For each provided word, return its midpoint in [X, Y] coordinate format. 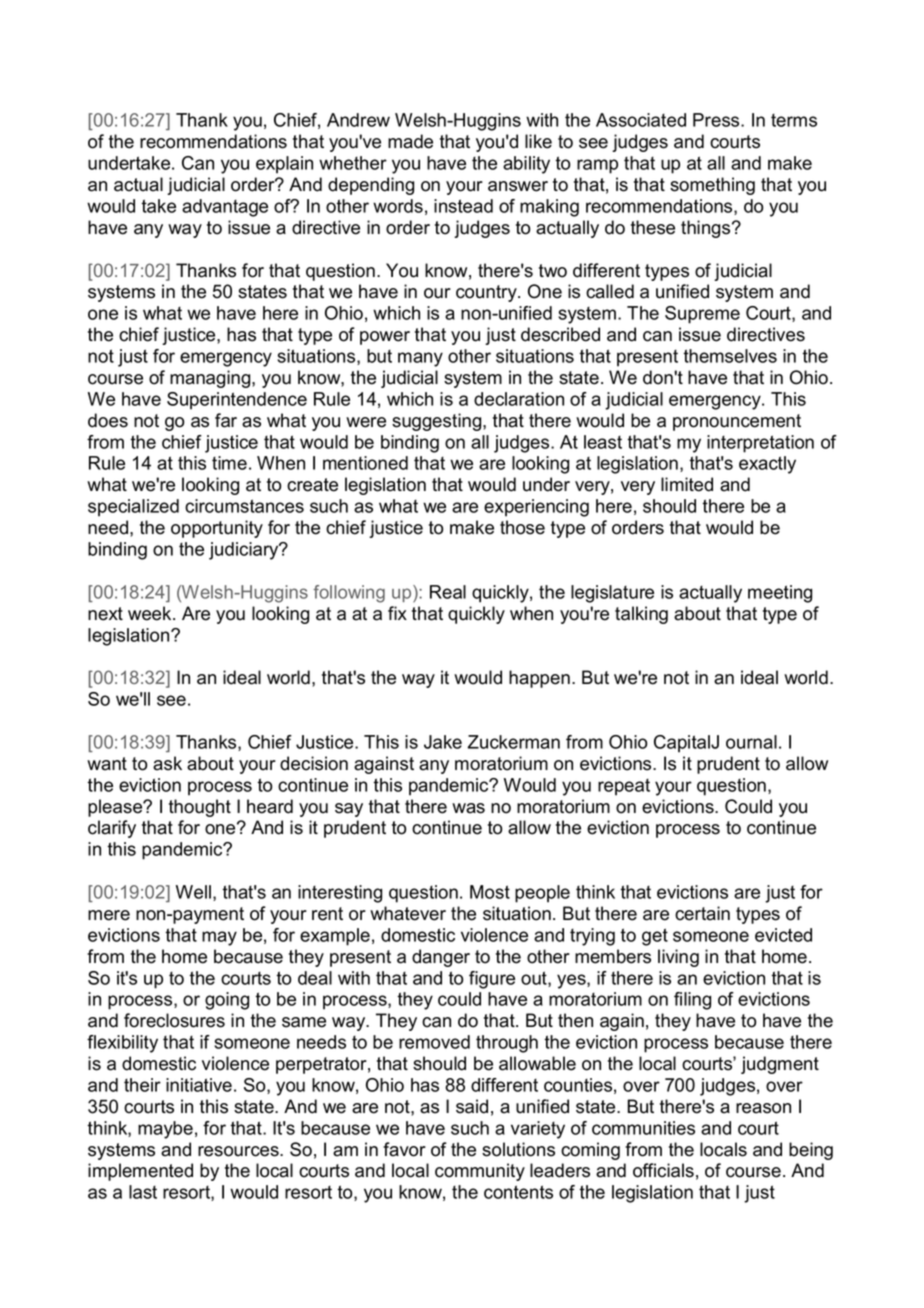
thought [200, 808]
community [480, 1172]
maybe [165, 1130]
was [468, 808]
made [410, 141]
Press [717, 120]
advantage [225, 208]
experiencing [536, 508]
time [229, 463]
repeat [624, 787]
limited [687, 484]
